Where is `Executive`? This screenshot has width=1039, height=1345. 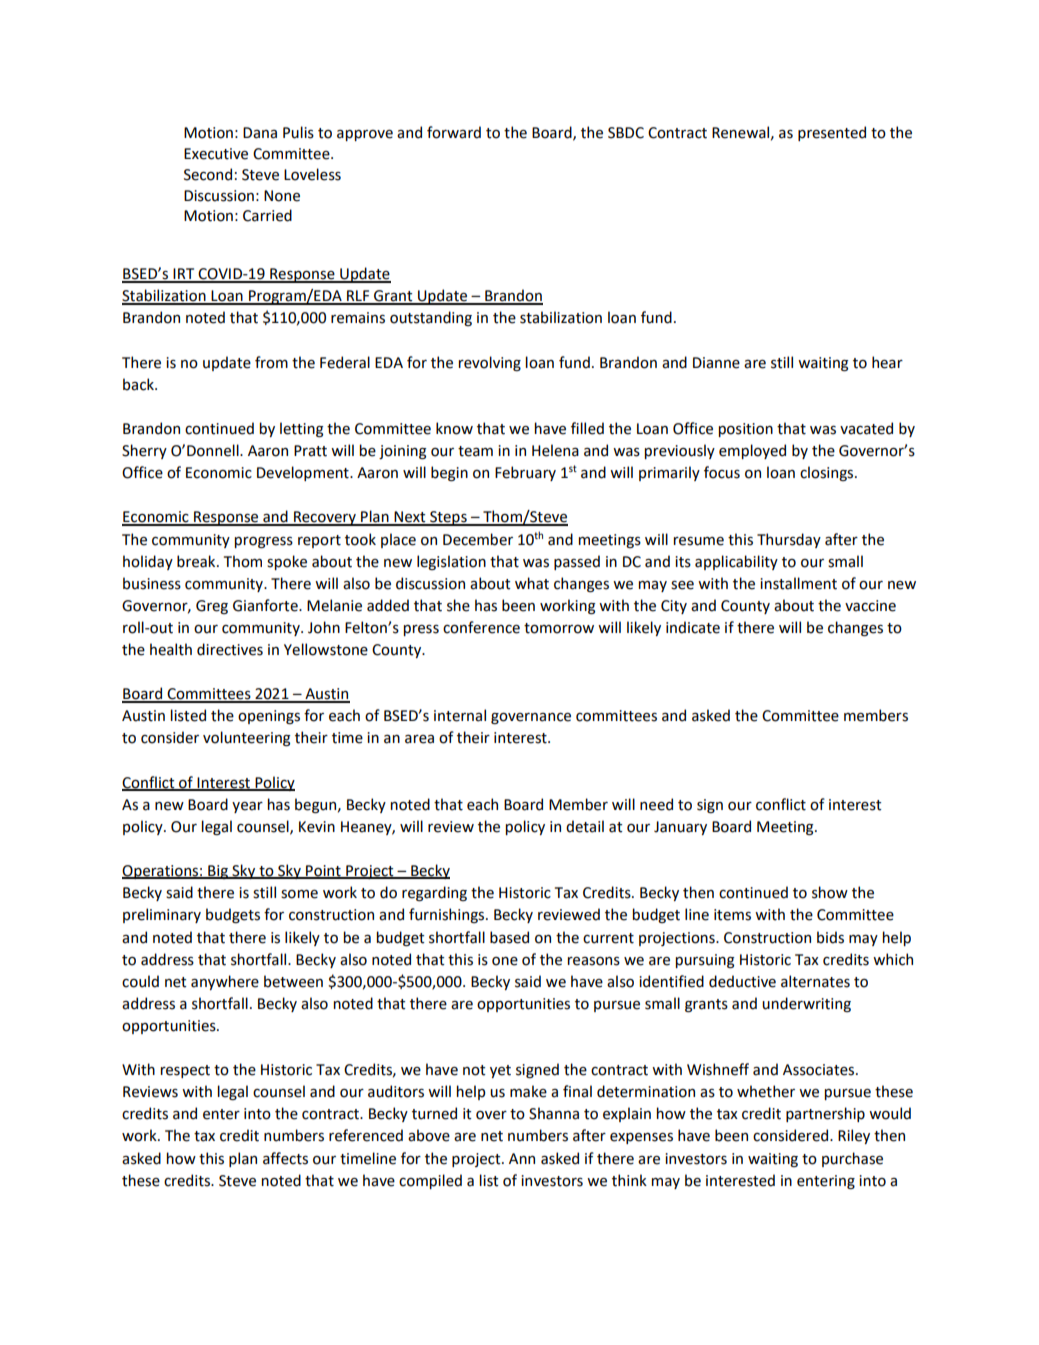
Executive is located at coordinates (216, 154).
